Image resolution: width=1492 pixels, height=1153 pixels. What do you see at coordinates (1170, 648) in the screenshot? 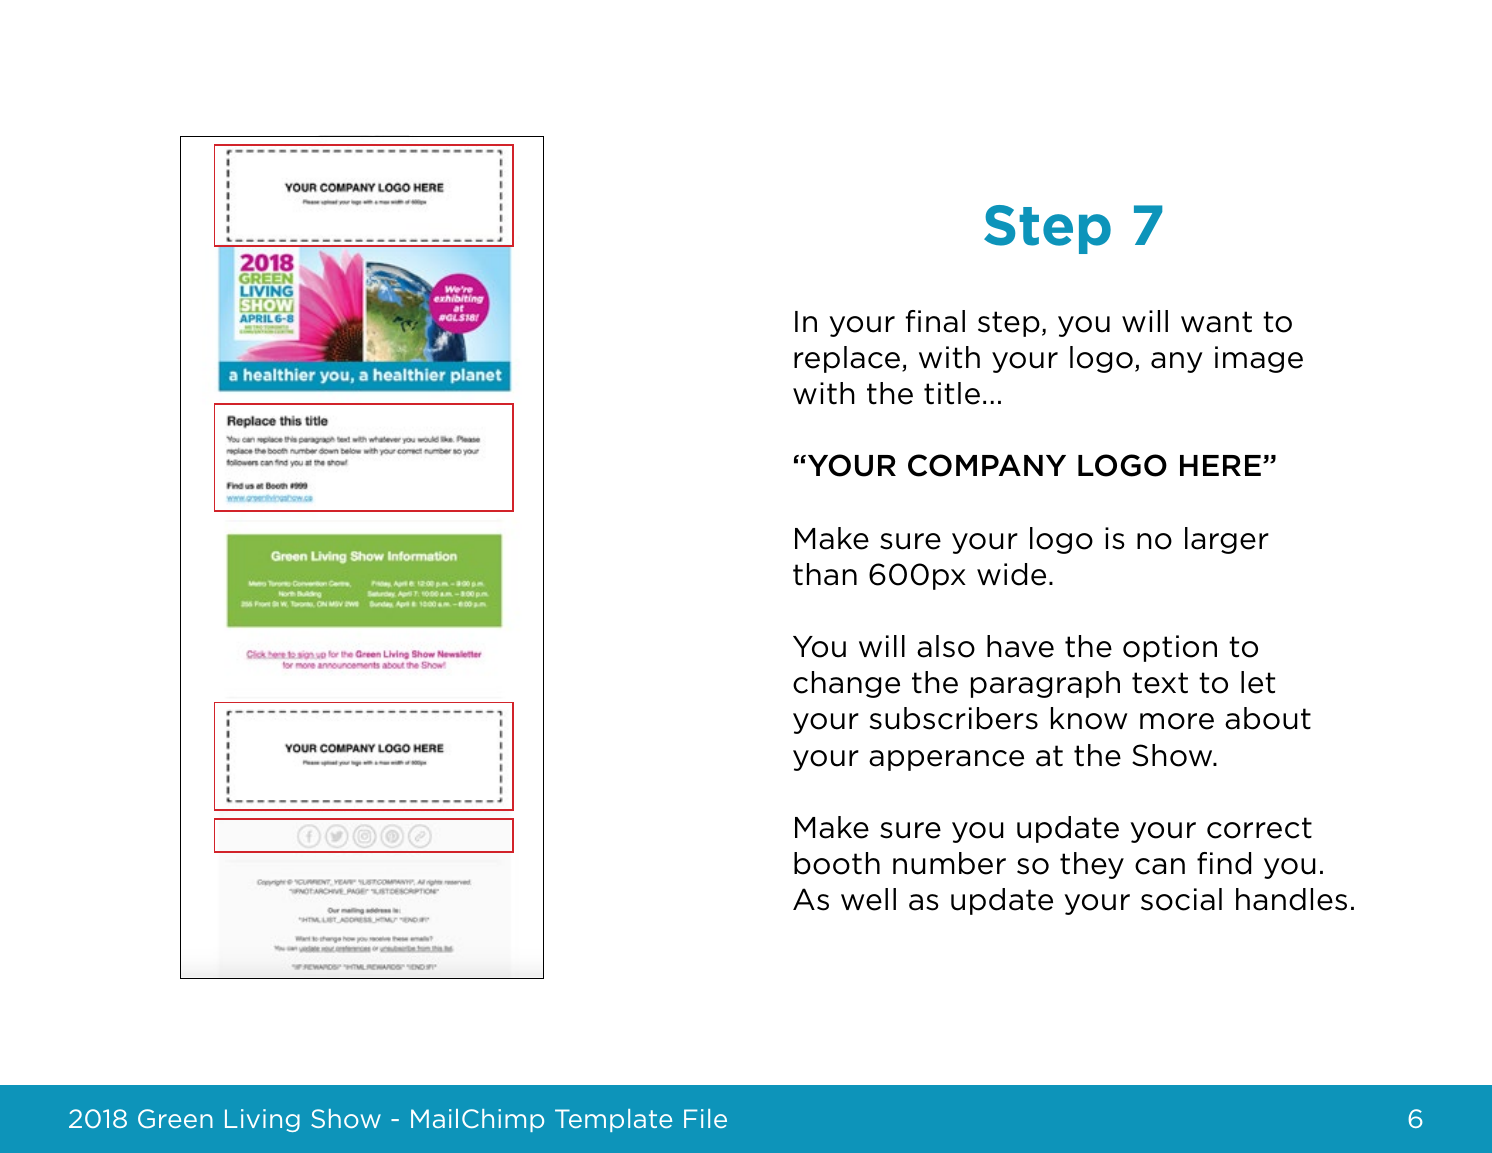
I see `option` at bounding box center [1170, 648].
